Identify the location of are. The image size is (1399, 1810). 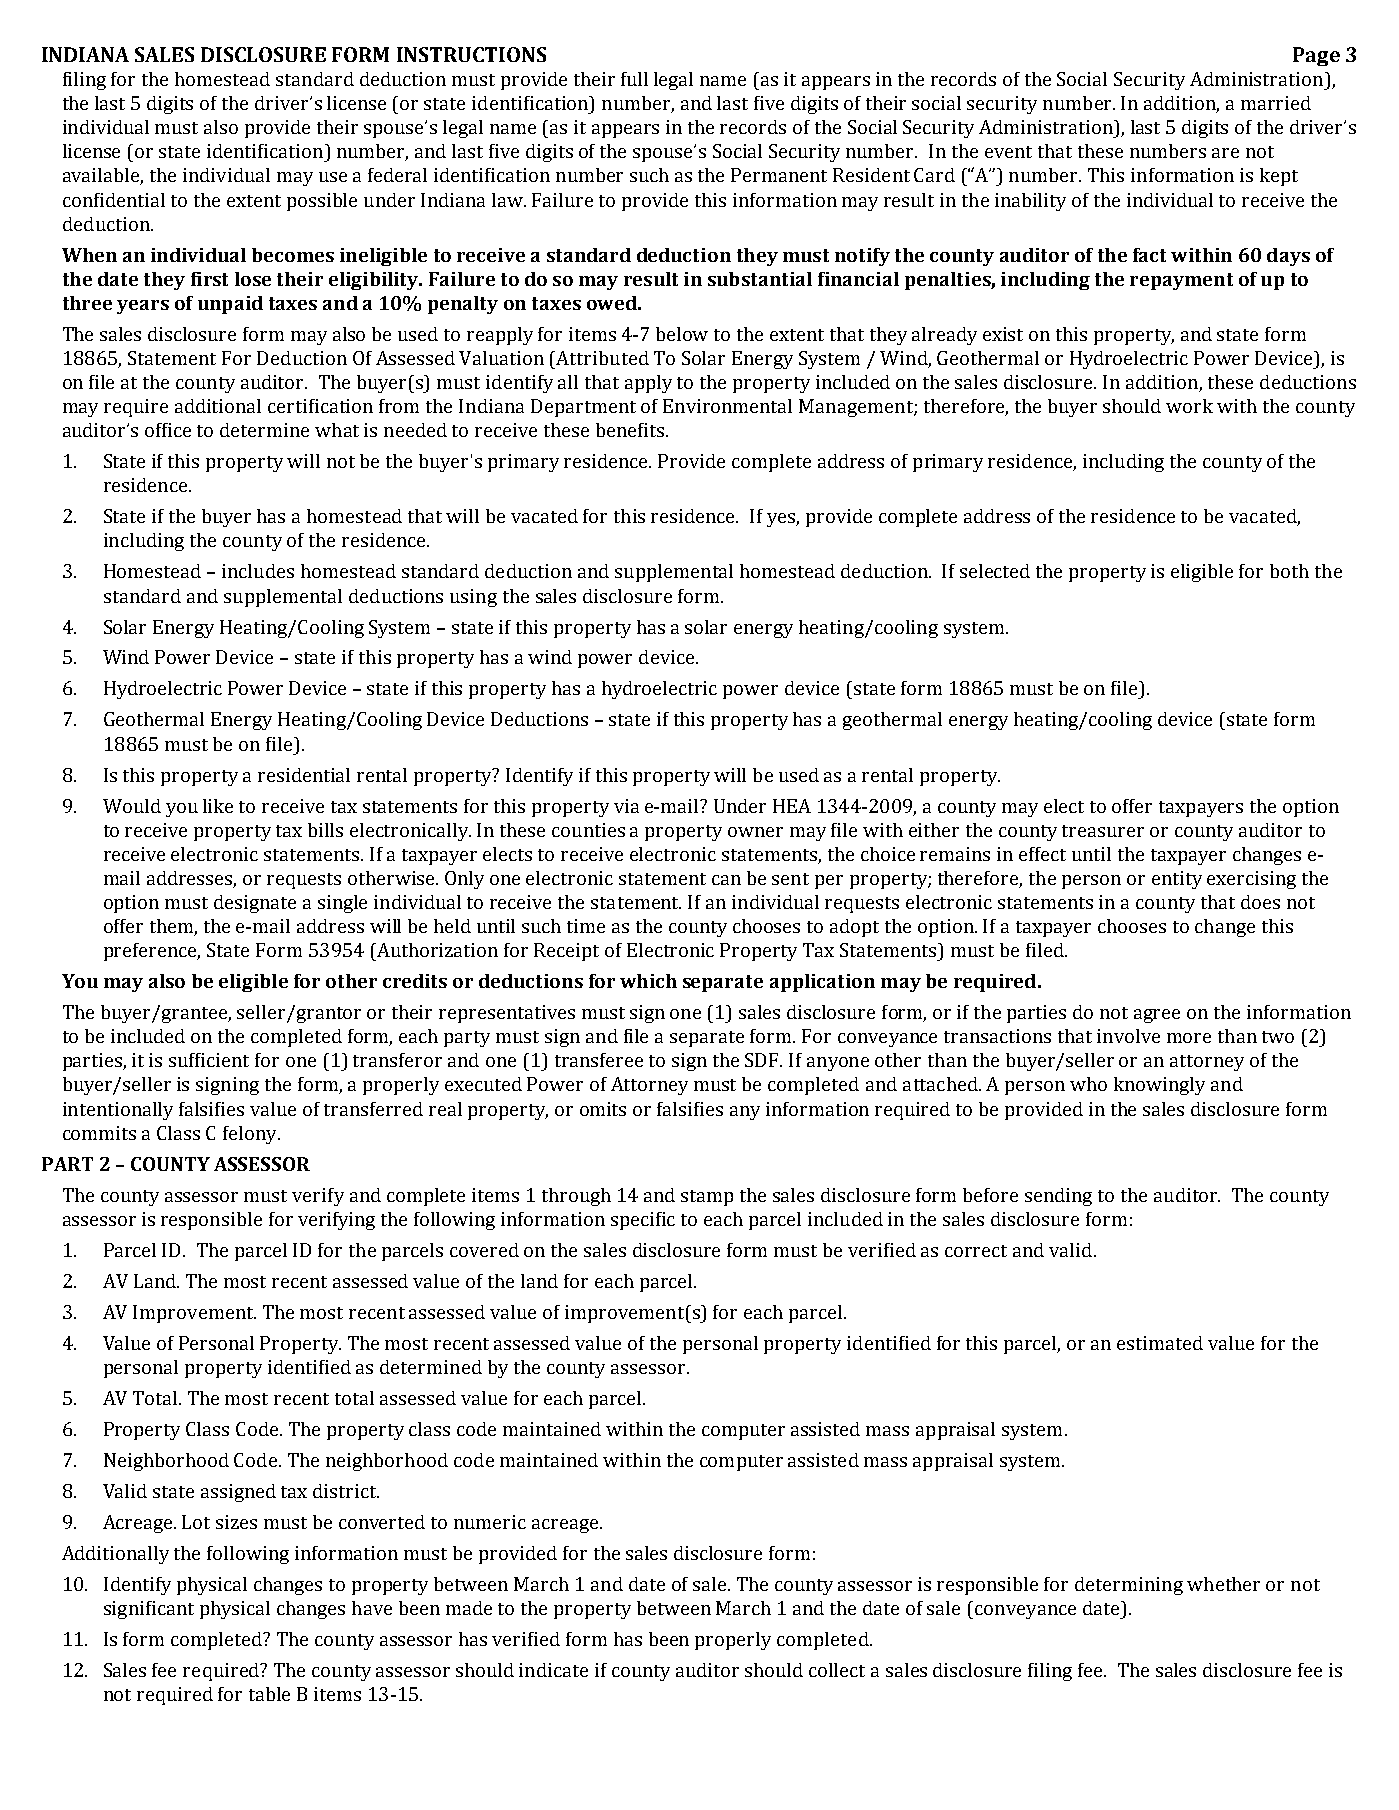
(1225, 153).
